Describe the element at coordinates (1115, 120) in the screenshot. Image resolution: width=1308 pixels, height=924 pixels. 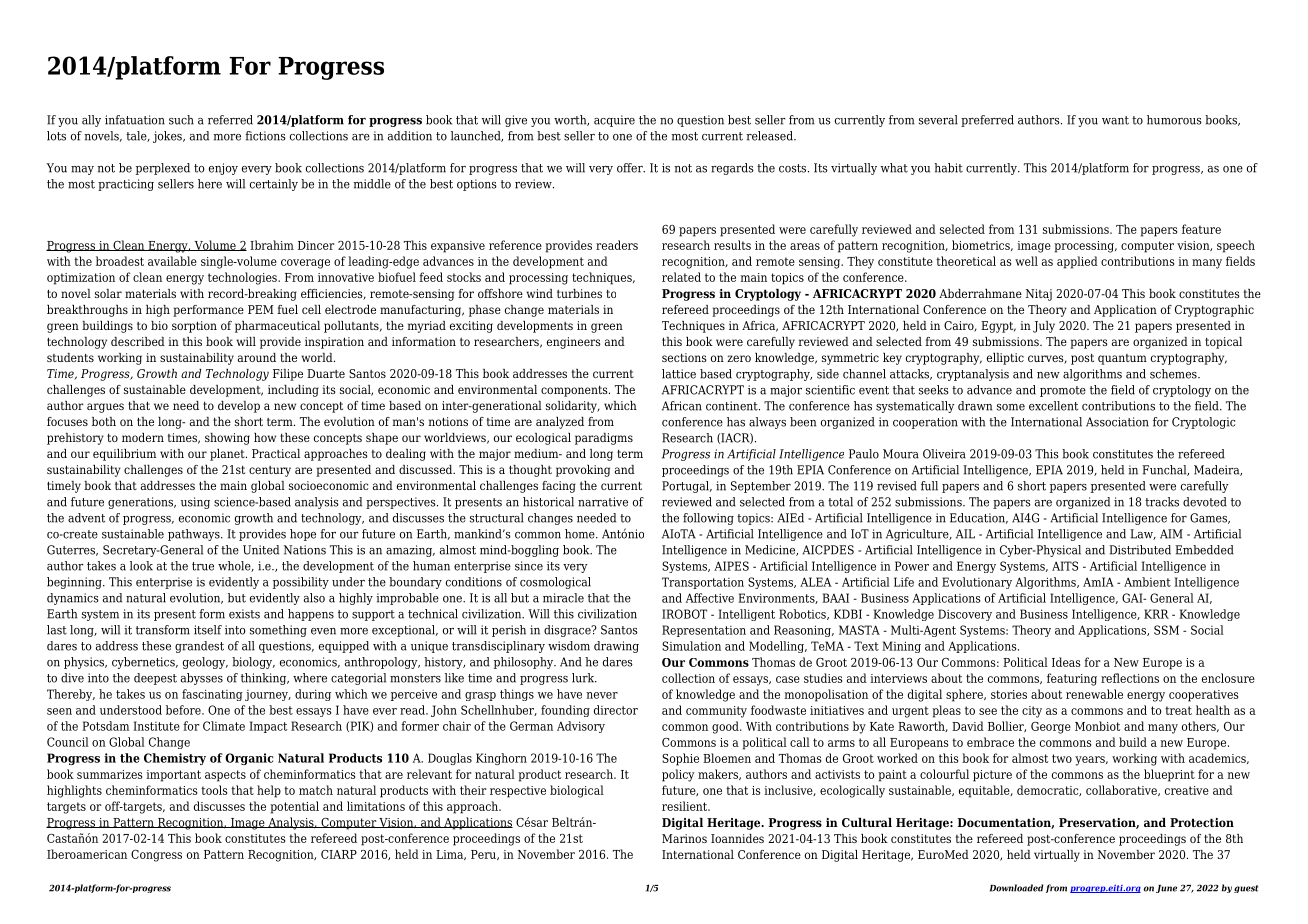
I see `want` at that location.
